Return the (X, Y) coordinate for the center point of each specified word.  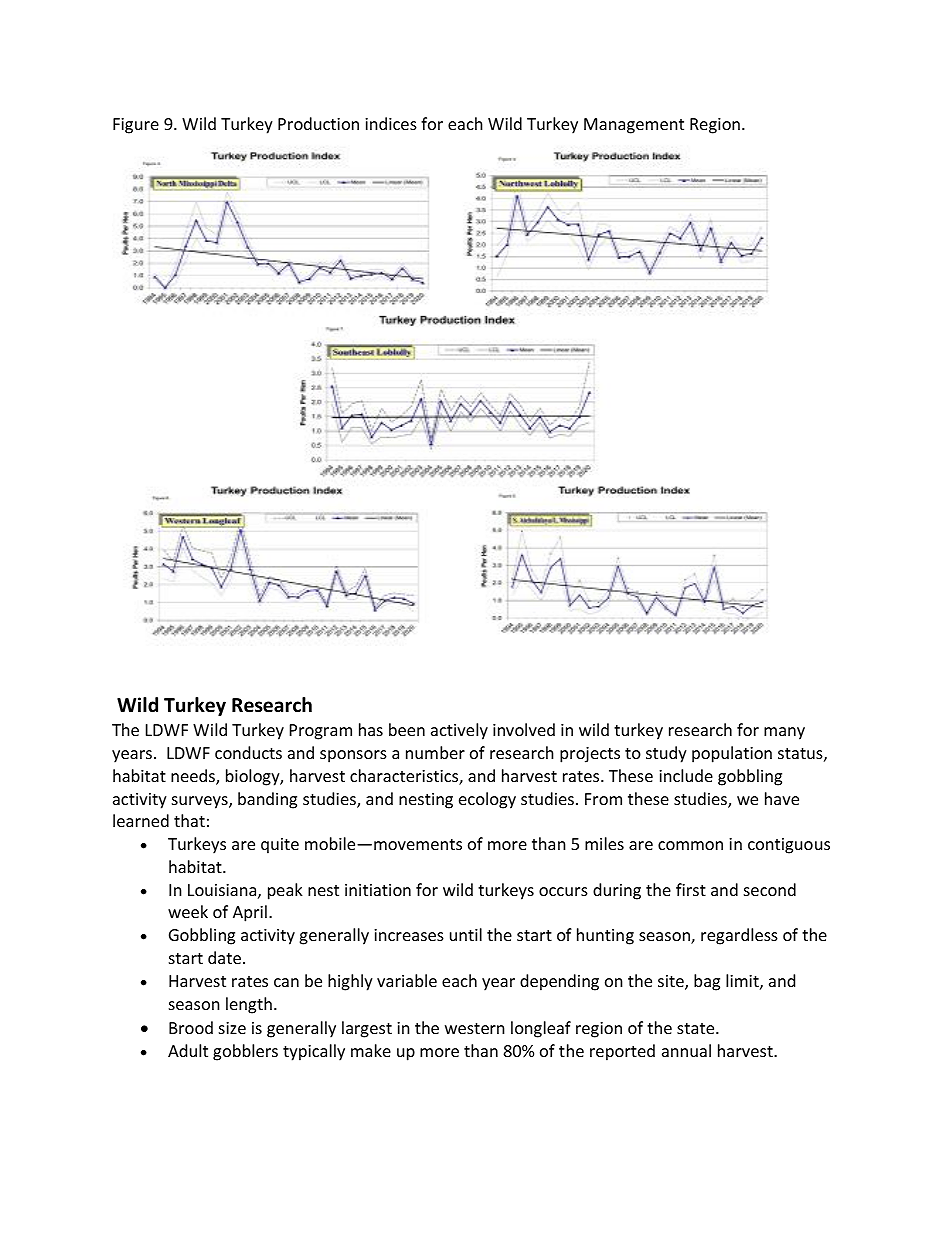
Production (318, 123)
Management (634, 126)
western (475, 1028)
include (686, 775)
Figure (136, 126)
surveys (201, 802)
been (407, 729)
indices (391, 123)
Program (321, 732)
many (784, 733)
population (732, 754)
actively (459, 731)
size (232, 1028)
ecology (487, 800)
